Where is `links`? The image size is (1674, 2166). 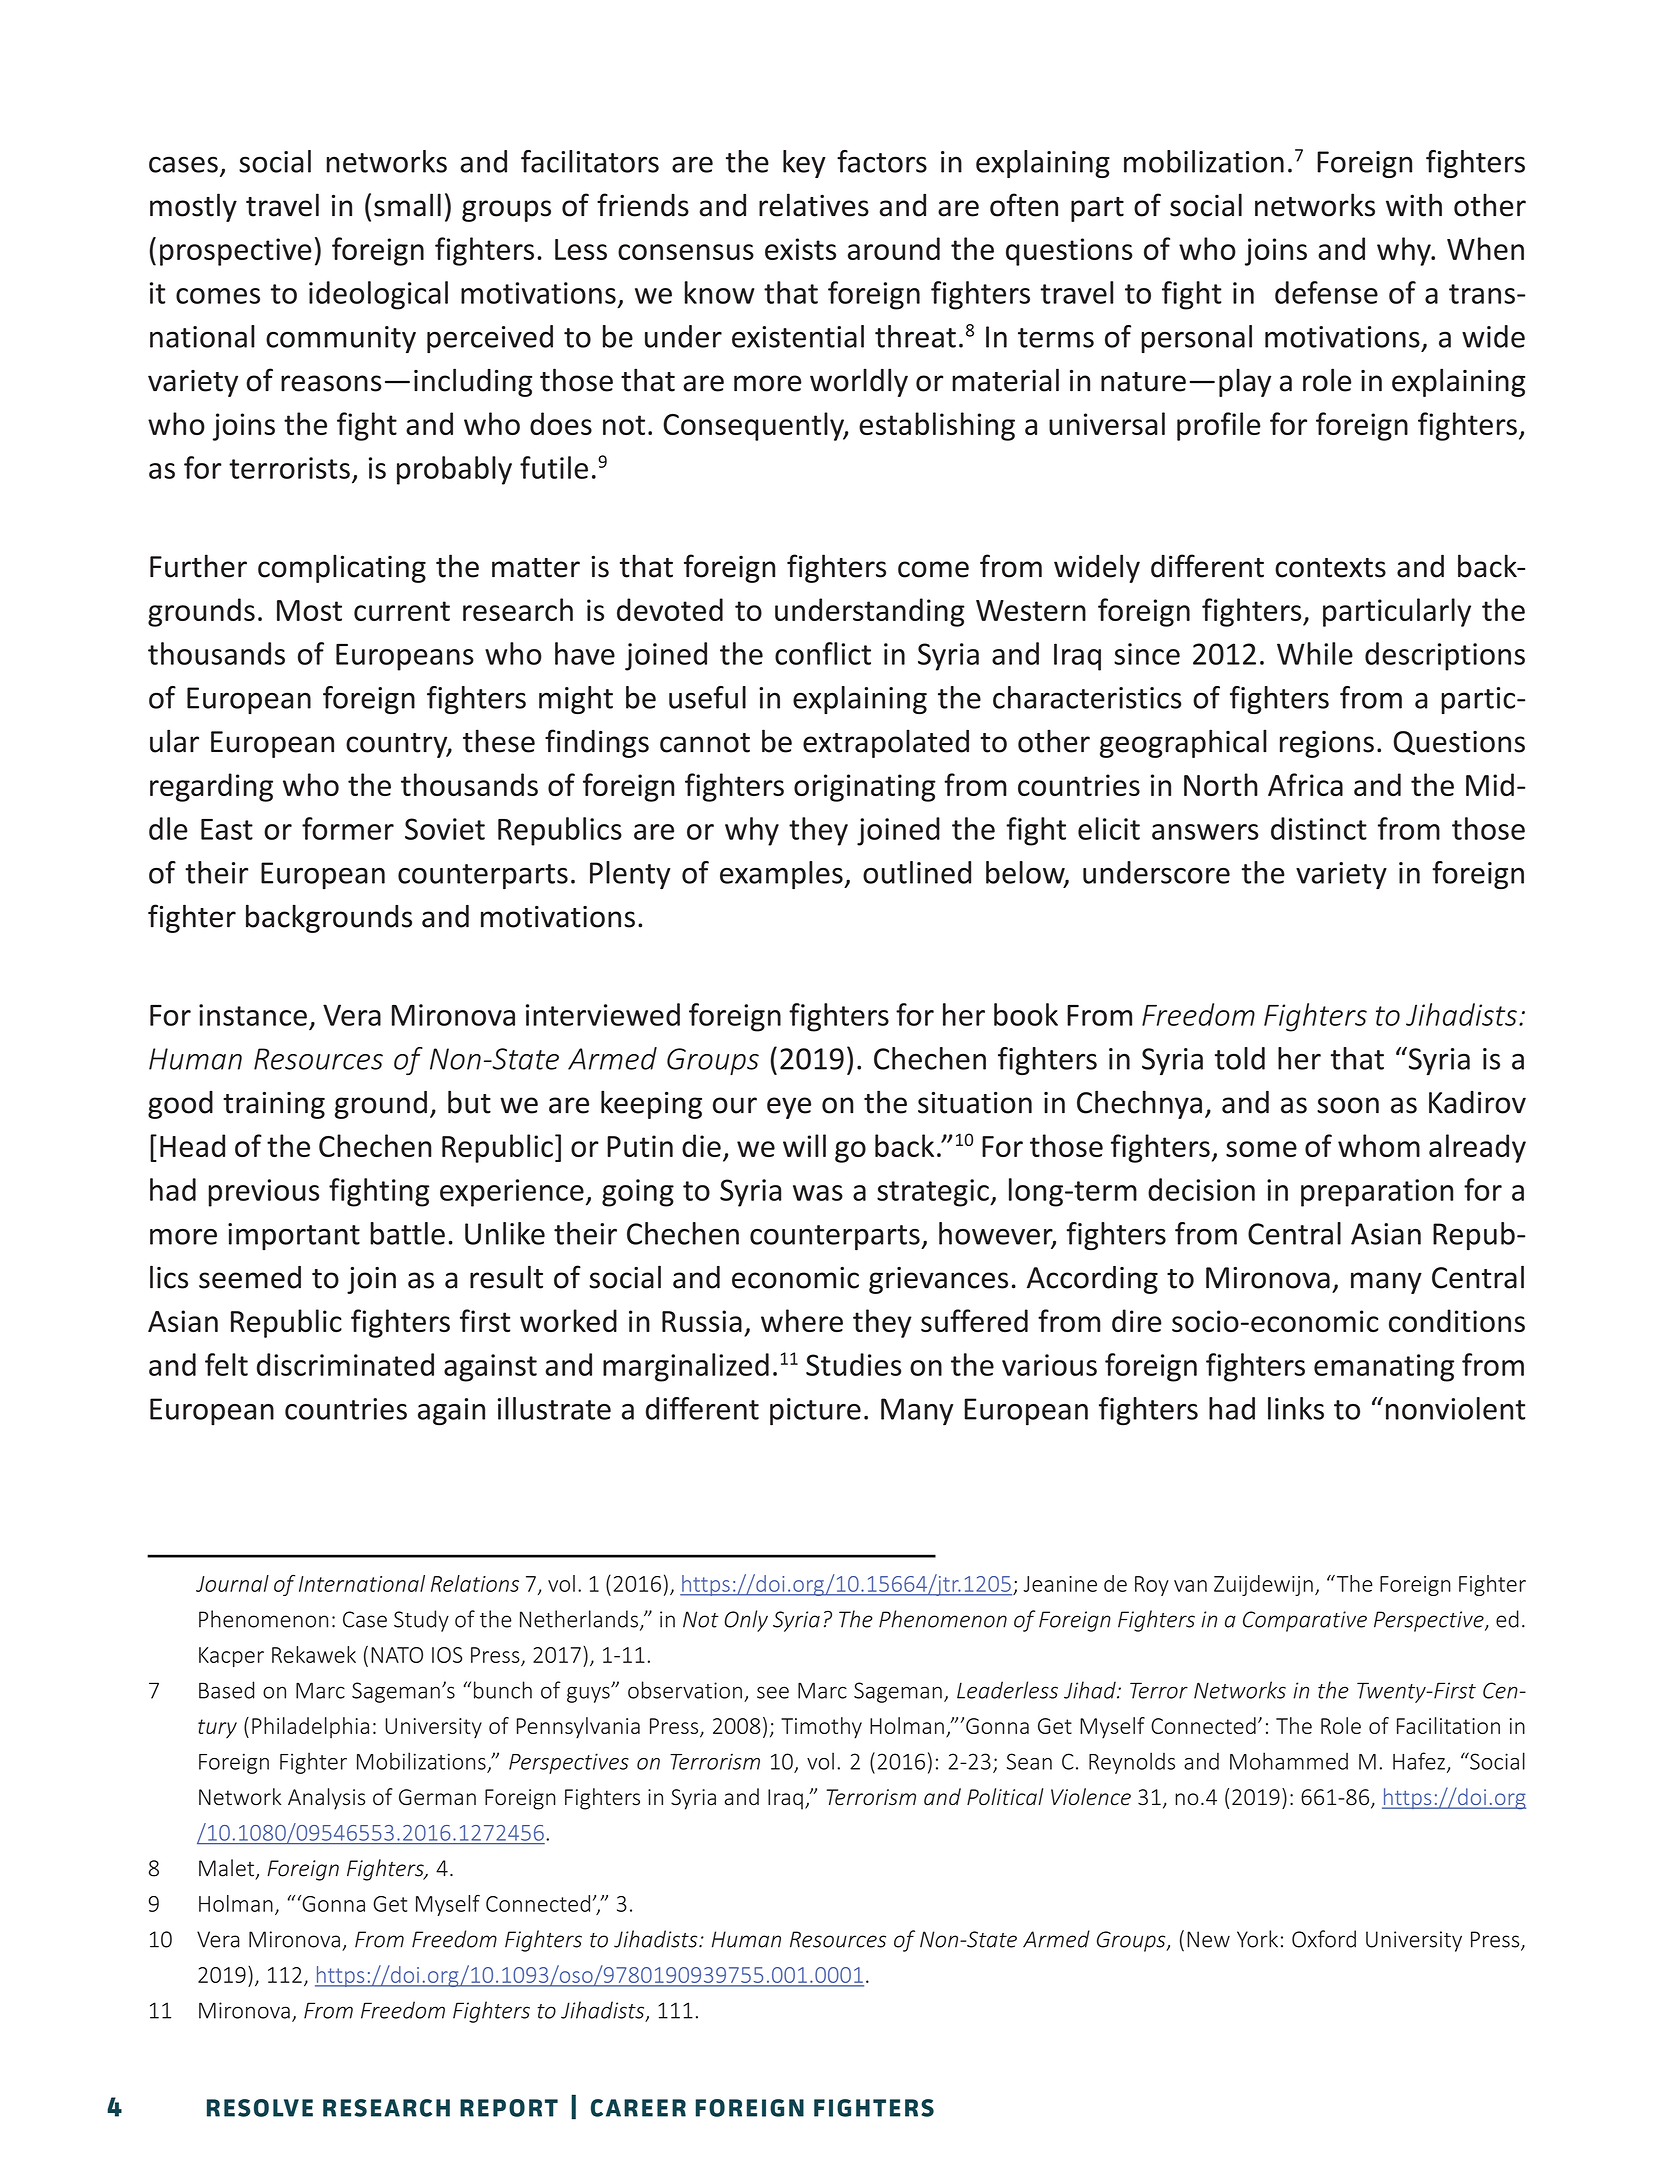
links is located at coordinates (1296, 1408).
